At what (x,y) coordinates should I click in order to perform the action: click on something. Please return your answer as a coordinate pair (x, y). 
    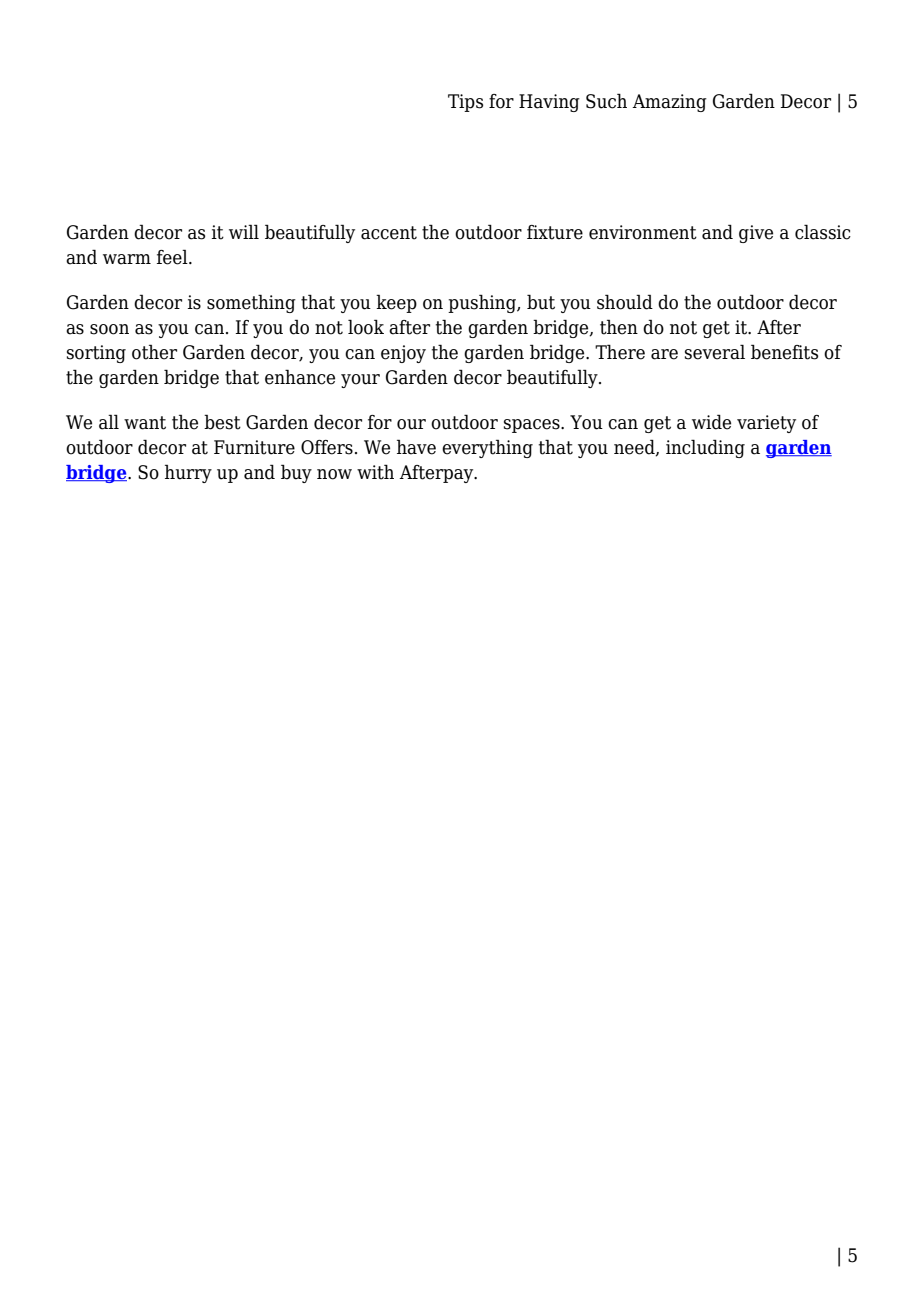
    Looking at the image, I should click on (251, 303).
